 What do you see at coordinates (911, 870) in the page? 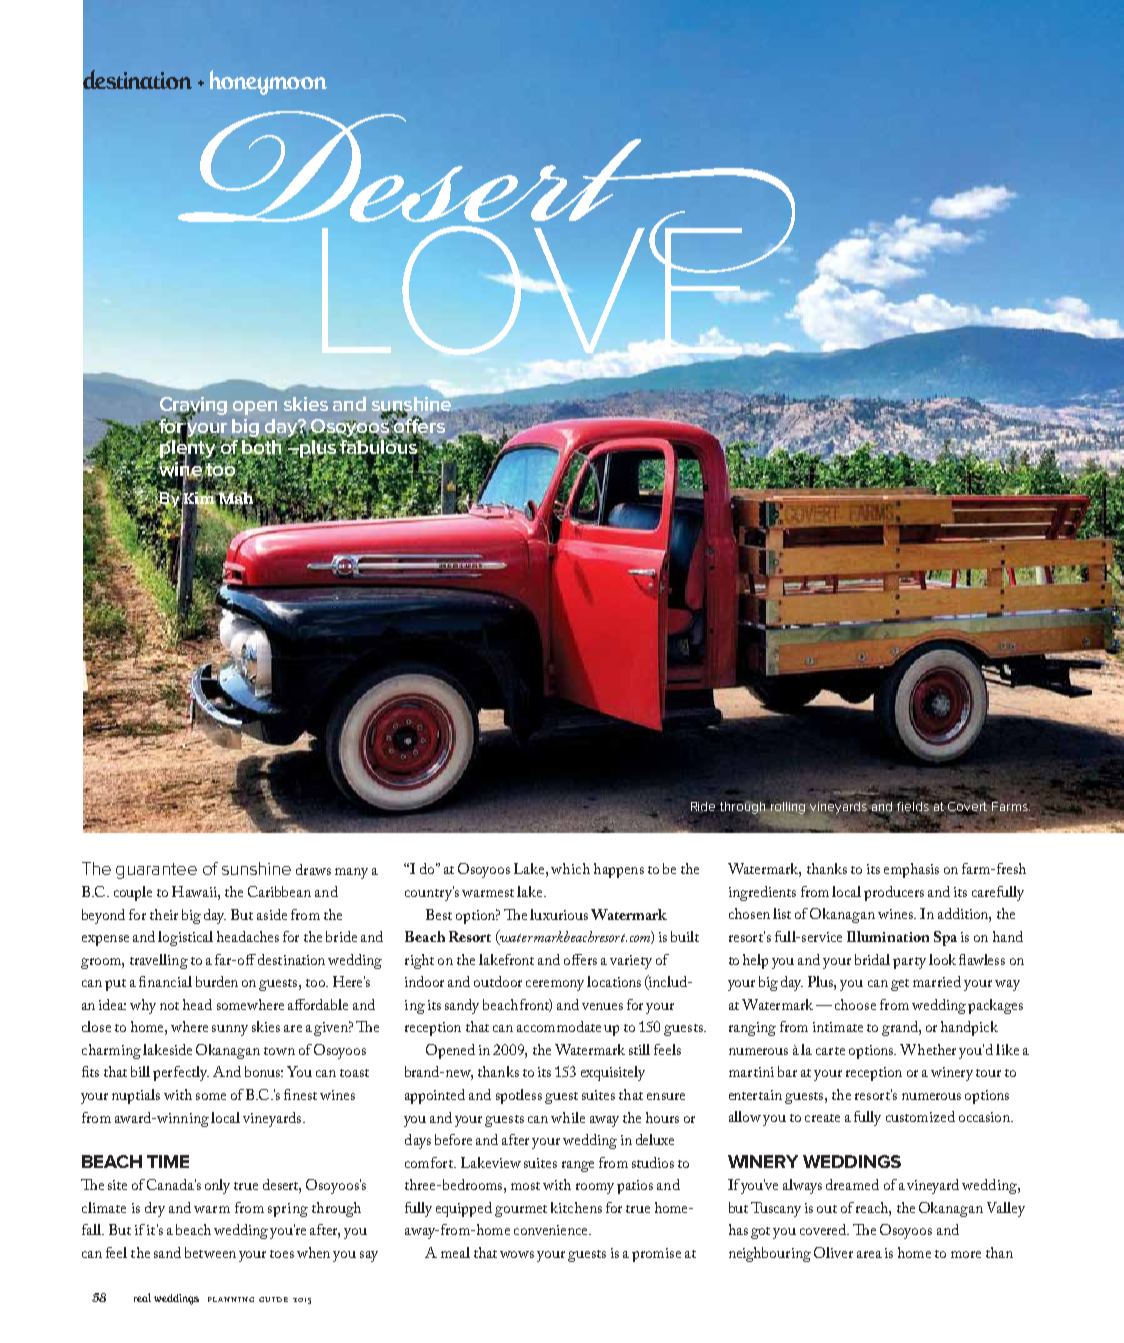
I see `emphasis` at bounding box center [911, 870].
